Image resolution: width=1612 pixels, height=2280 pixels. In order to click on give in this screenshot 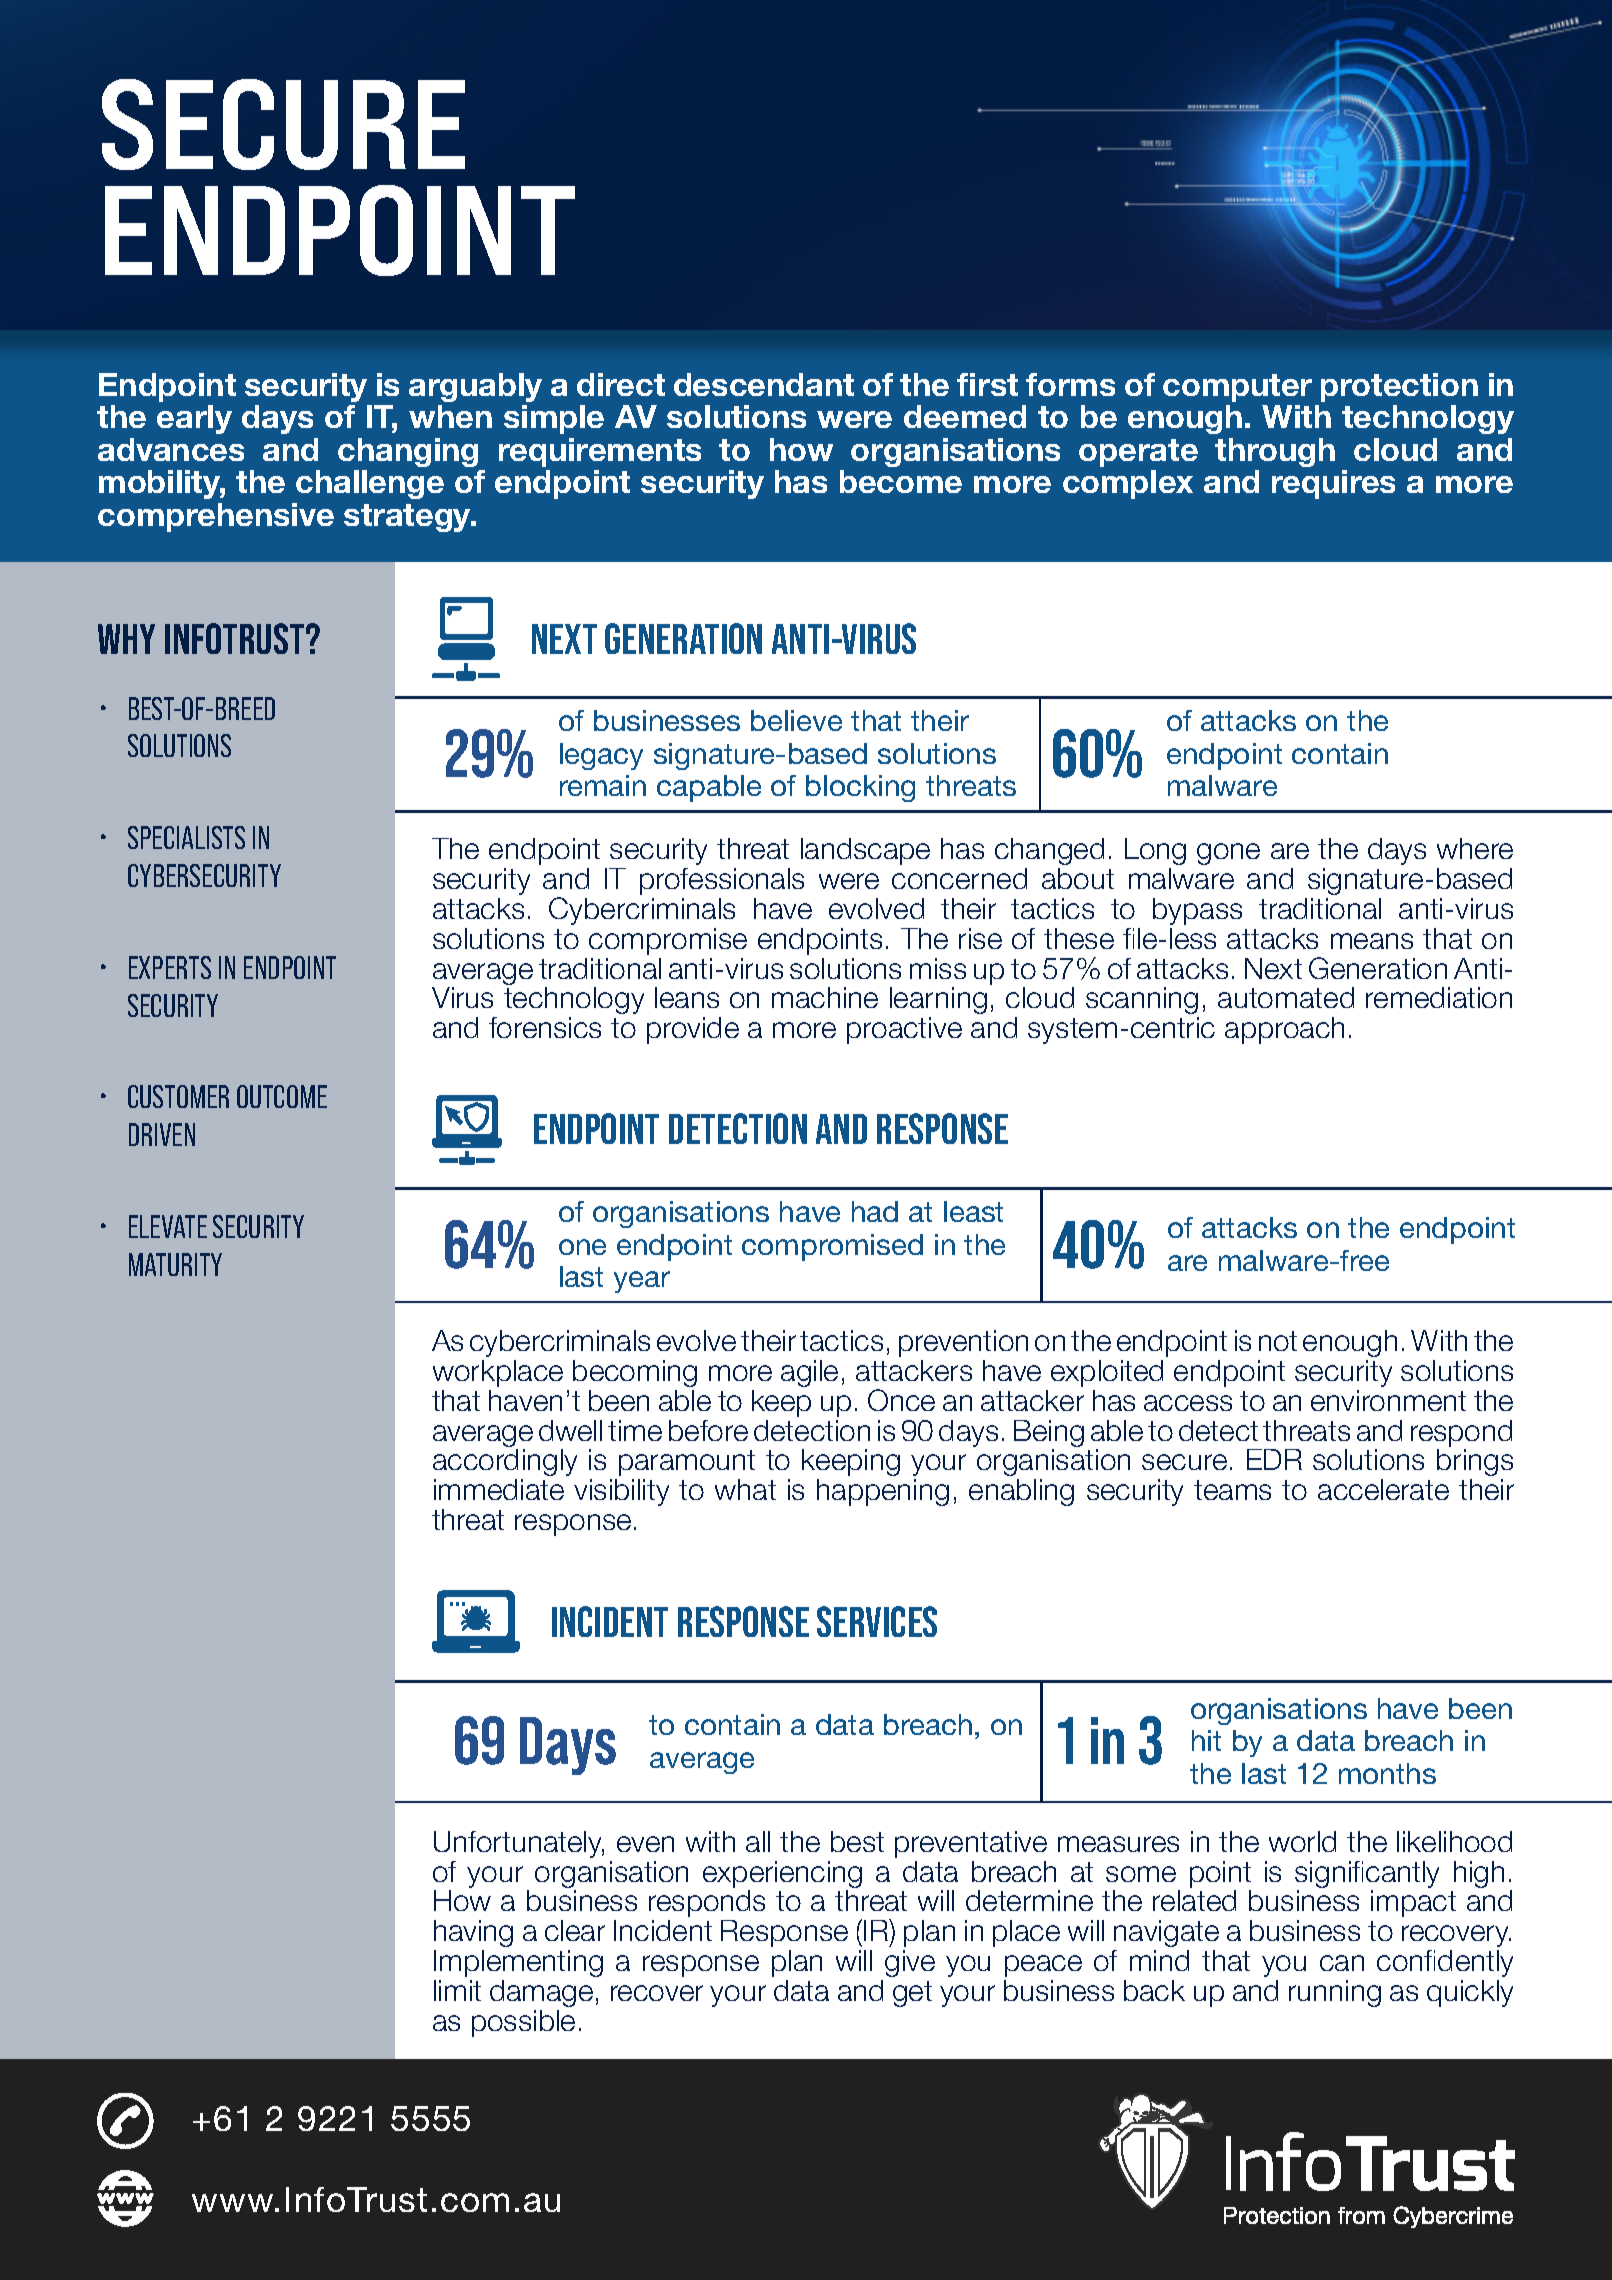, I will do `click(910, 1963)`.
